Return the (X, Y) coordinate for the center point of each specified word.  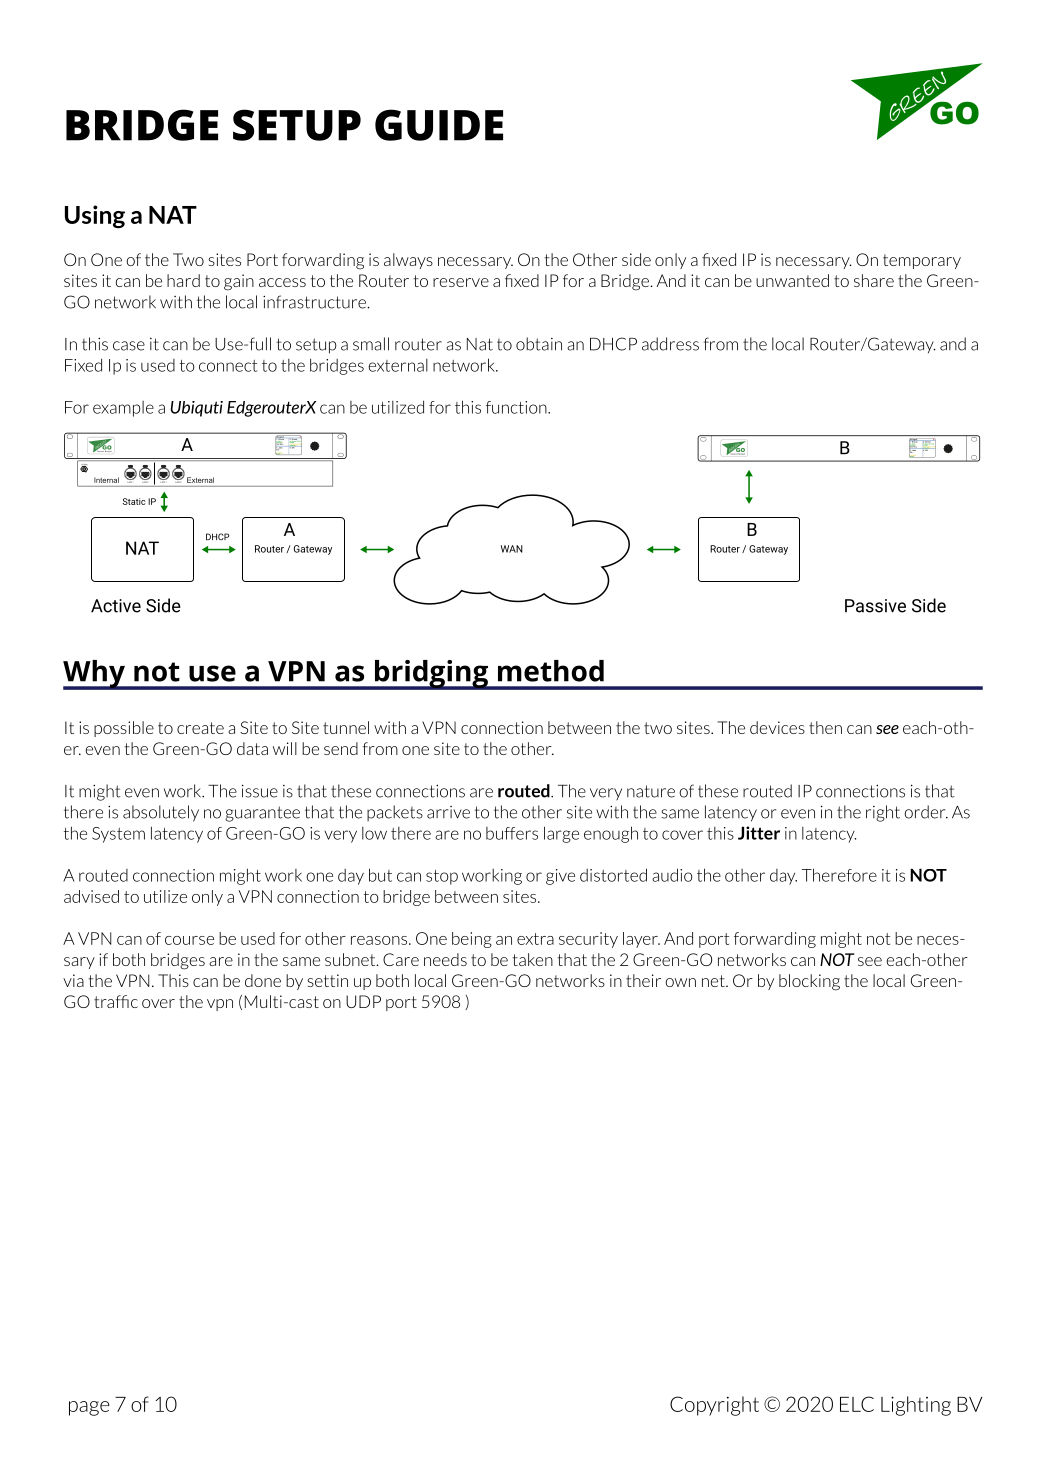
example (123, 409)
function (517, 407)
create (200, 728)
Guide (439, 125)
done (263, 980)
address (670, 344)
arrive (448, 812)
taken (532, 959)
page (89, 1408)
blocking (809, 982)
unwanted (792, 280)
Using (95, 216)
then (825, 727)
